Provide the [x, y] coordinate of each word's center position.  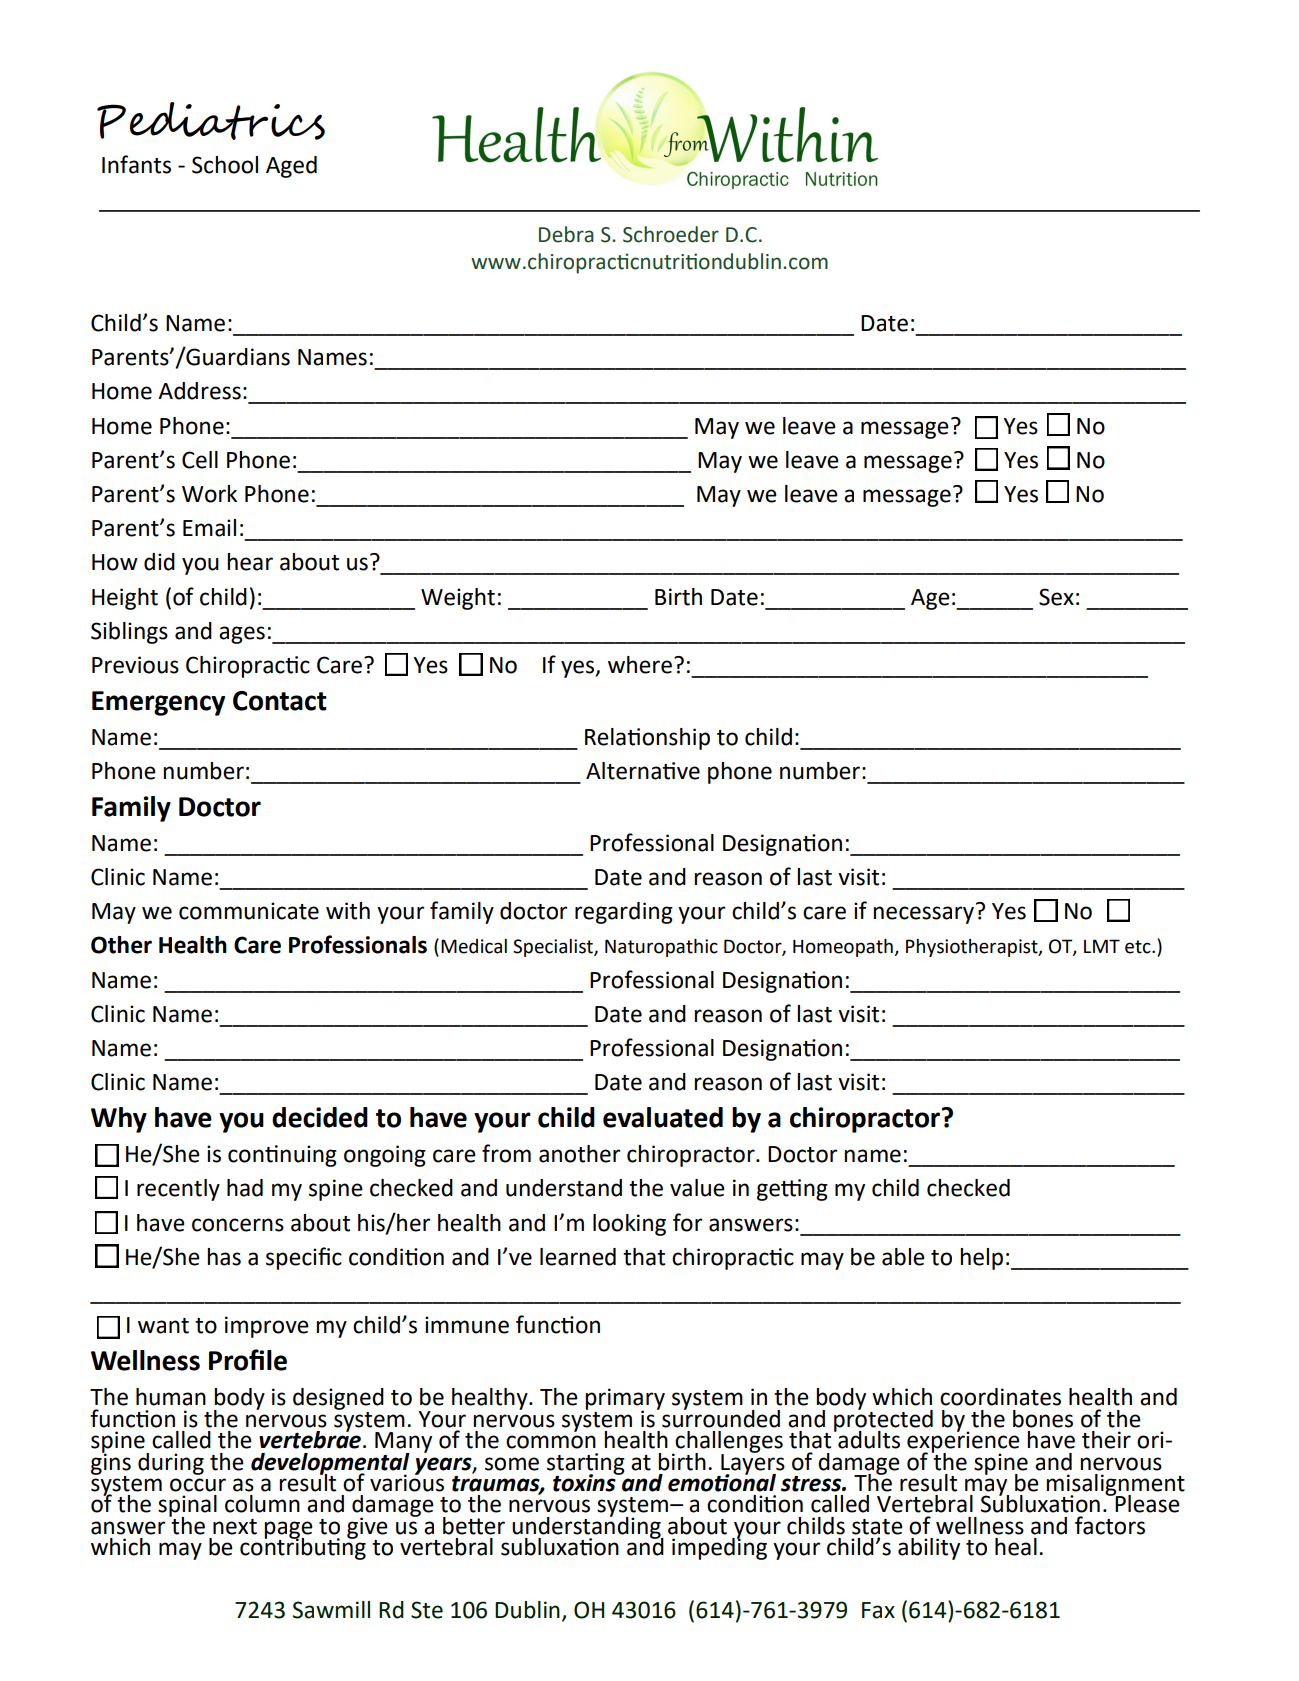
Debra [566, 234]
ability [929, 1549]
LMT [1102, 946]
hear [250, 562]
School [225, 165]
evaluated [663, 1117]
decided [320, 1117]
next [235, 1527]
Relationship [647, 739]
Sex [1056, 597]
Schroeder [671, 234]
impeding [719, 1547]
